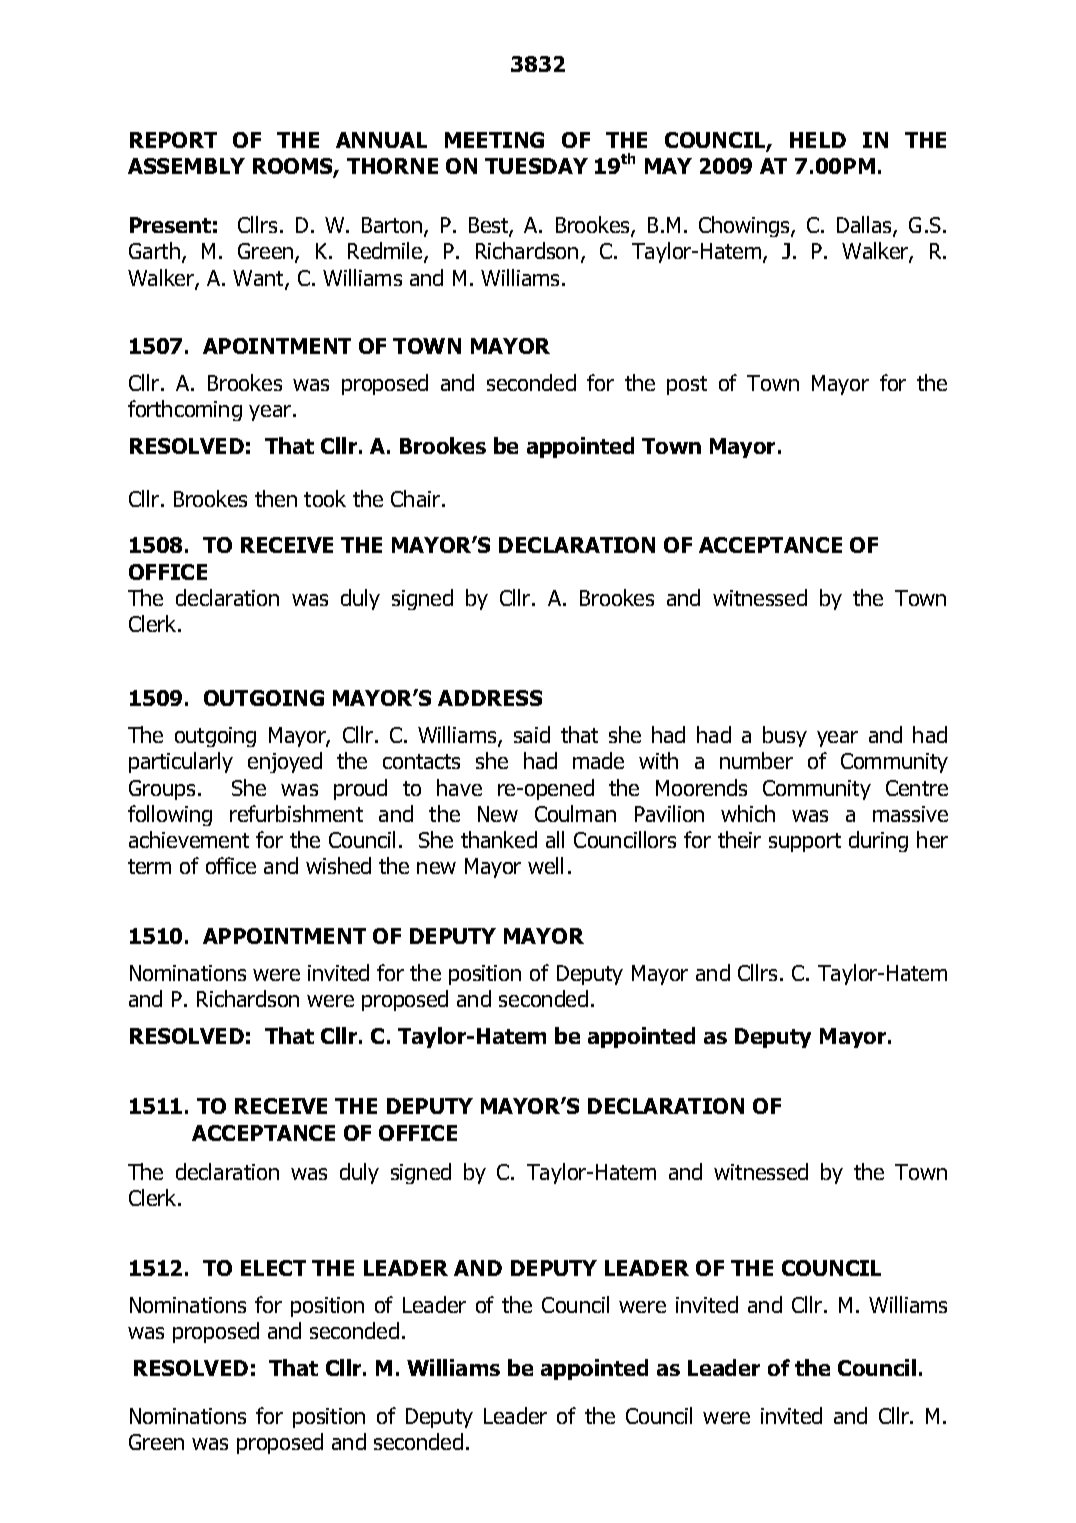 Image resolution: width=1076 pixels, height=1523 pixels. What do you see at coordinates (785, 736) in the screenshot?
I see `busy` at bounding box center [785, 736].
